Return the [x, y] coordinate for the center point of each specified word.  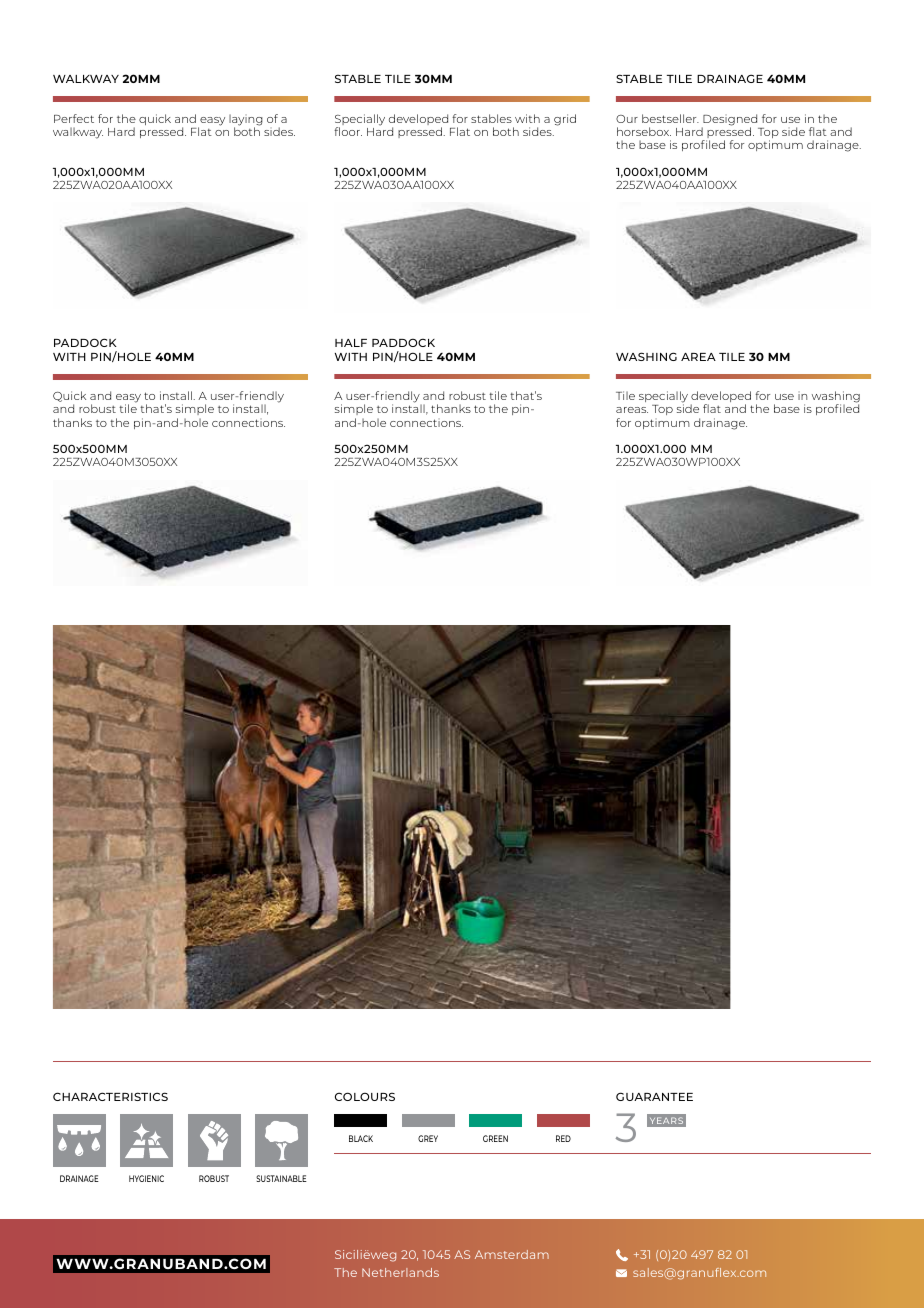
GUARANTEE [654, 1096]
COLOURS [365, 1096]
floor [348, 131]
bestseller [670, 118]
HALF [351, 343]
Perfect [74, 118]
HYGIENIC [146, 1178]
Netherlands [400, 1272]
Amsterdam [512, 1254]
